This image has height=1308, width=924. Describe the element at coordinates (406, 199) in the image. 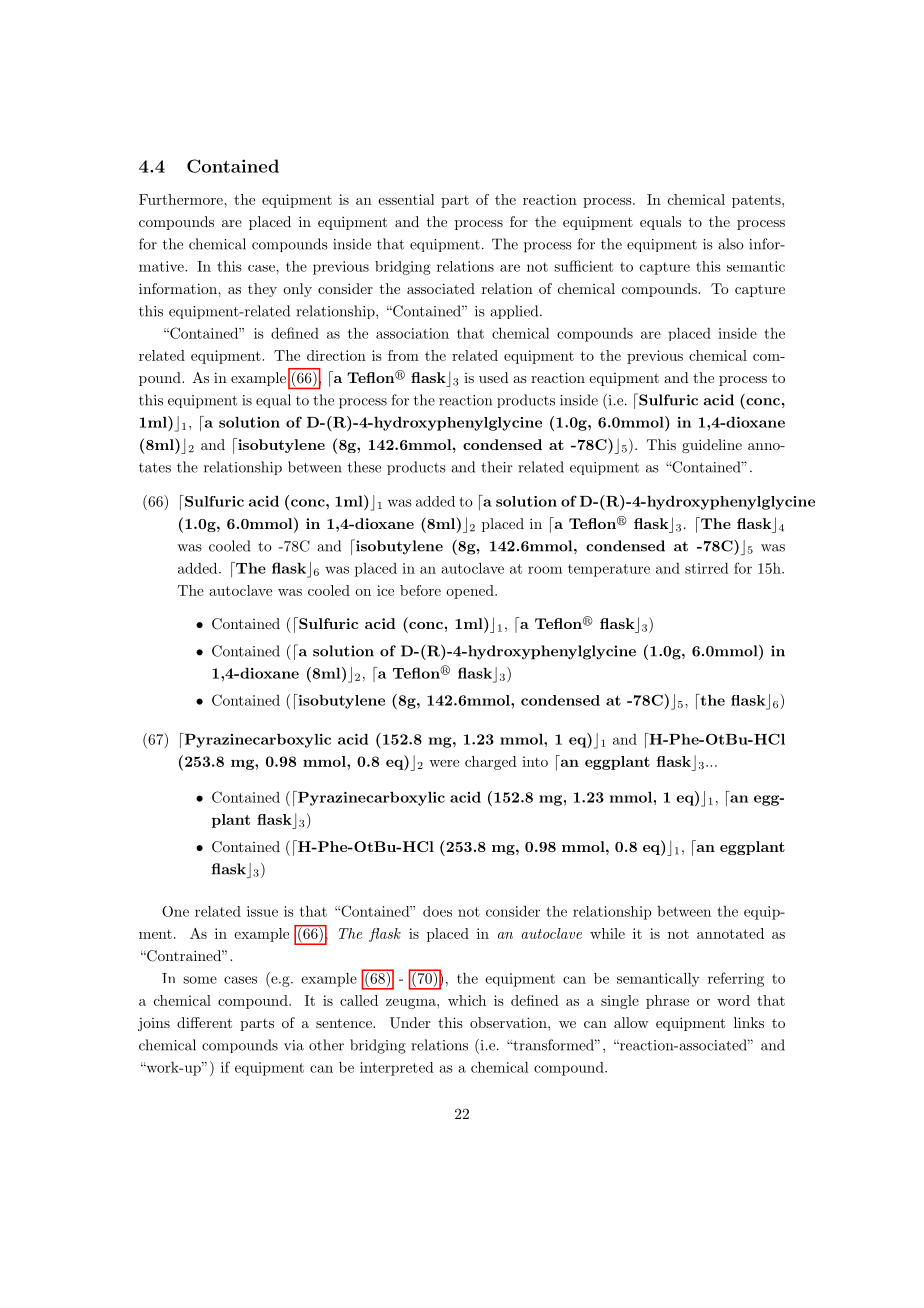

I see `essential` at that location.
